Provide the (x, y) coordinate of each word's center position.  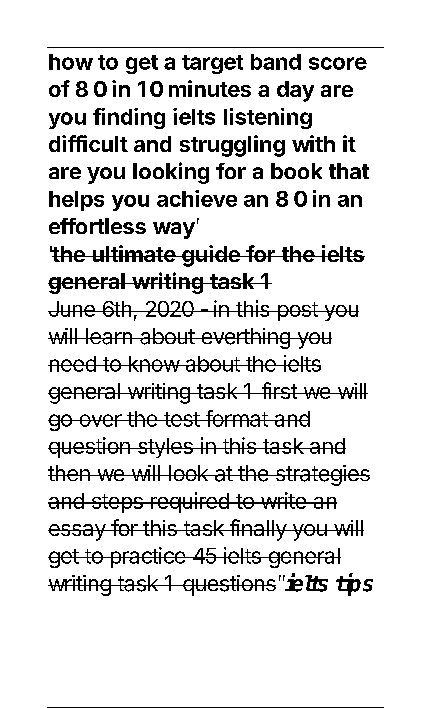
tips (354, 584)
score (338, 63)
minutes (210, 88)
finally (258, 530)
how (71, 62)
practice (147, 557)
